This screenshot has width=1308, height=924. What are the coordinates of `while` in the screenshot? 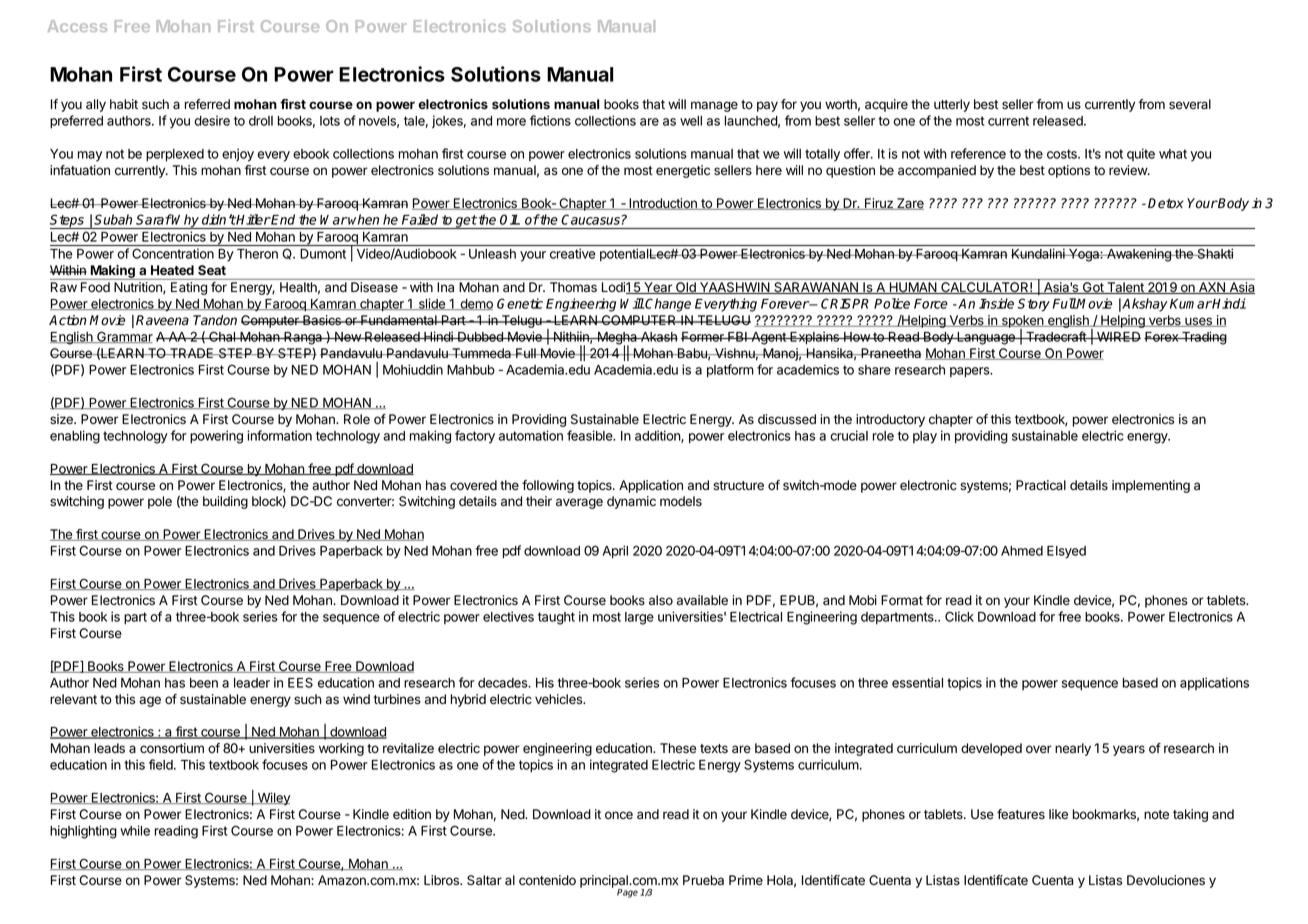 It's located at (135, 830).
